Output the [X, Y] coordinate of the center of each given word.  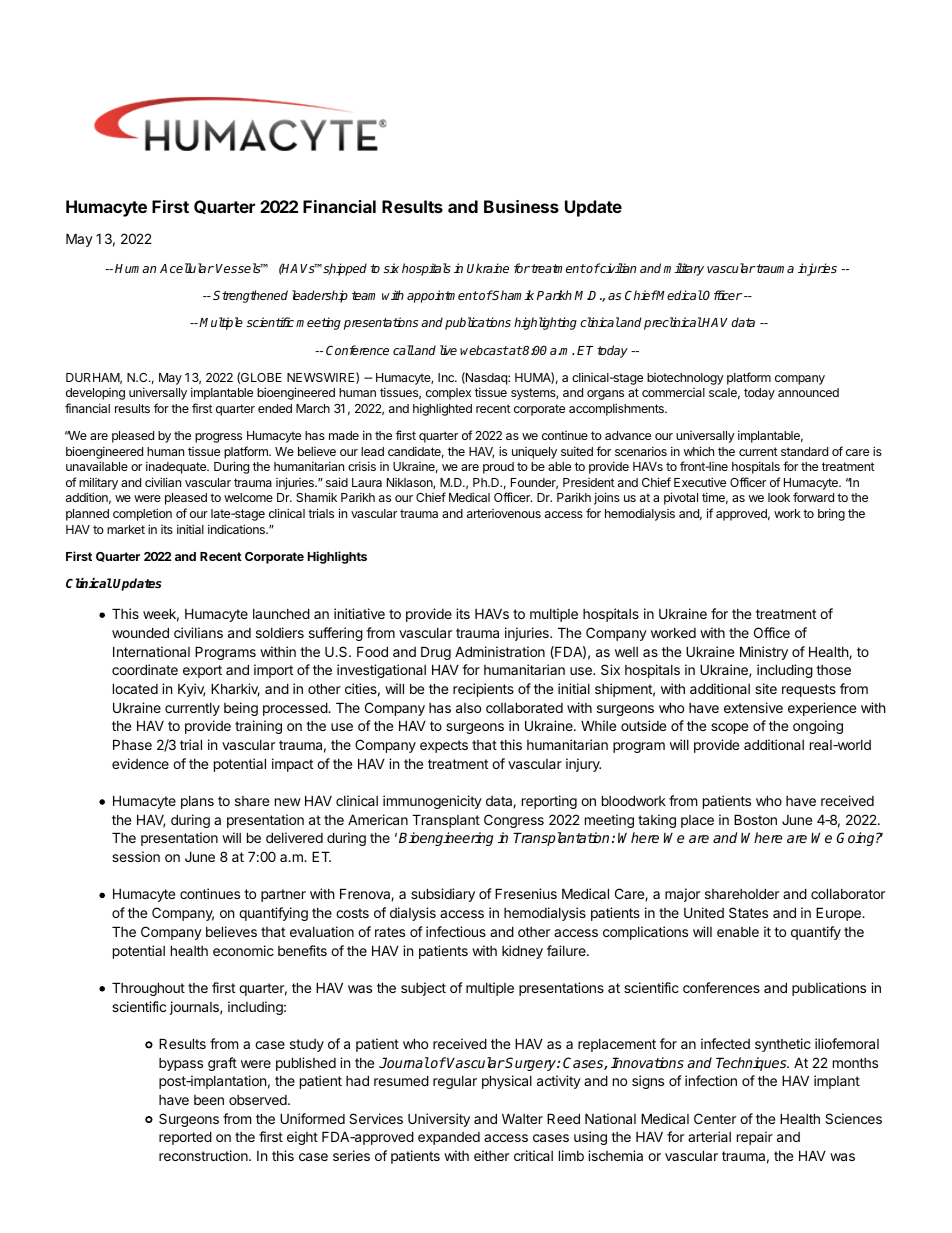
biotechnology [685, 379]
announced [808, 392]
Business [521, 206]
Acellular [187, 268]
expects [444, 746]
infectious [456, 931]
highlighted [442, 409]
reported [185, 1138]
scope [729, 728]
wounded [140, 632]
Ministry [764, 653]
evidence [140, 763]
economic [243, 950]
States [748, 912]
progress [218, 438]
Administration [500, 651]
